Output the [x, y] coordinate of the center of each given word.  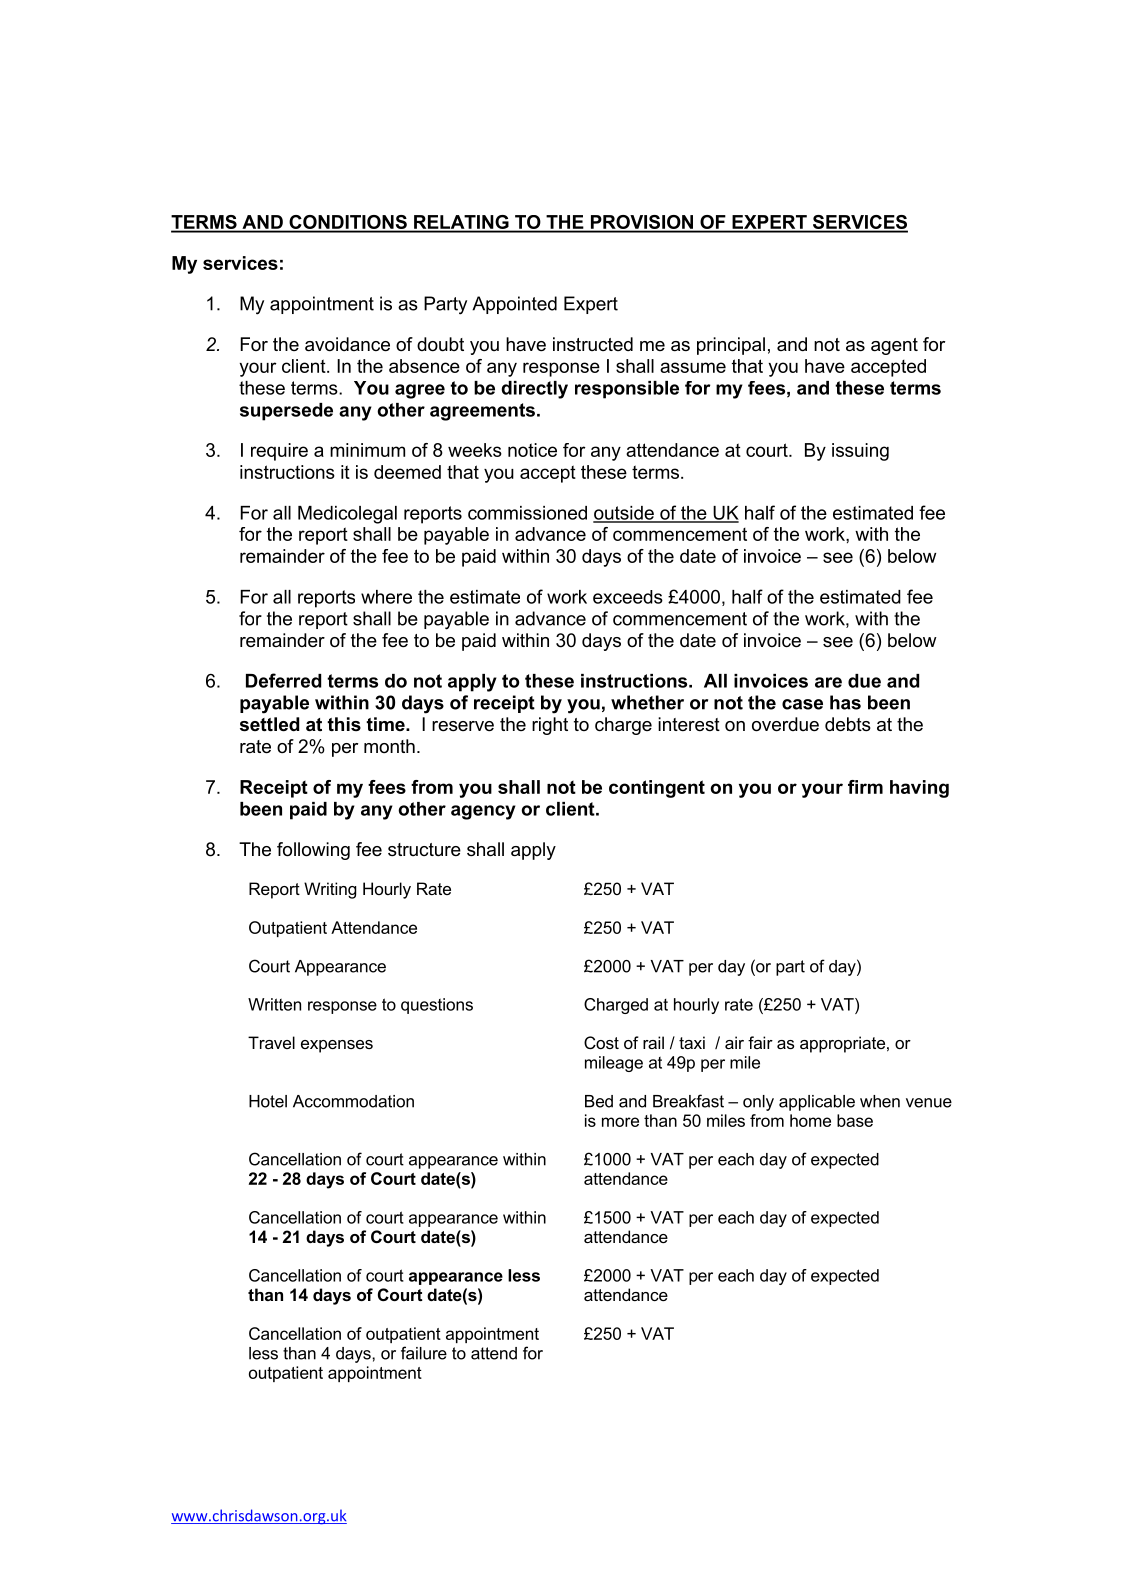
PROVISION [642, 223]
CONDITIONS [348, 223]
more [620, 1122]
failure [424, 1353]
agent [894, 346]
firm [865, 787]
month [389, 746]
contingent [657, 789]
